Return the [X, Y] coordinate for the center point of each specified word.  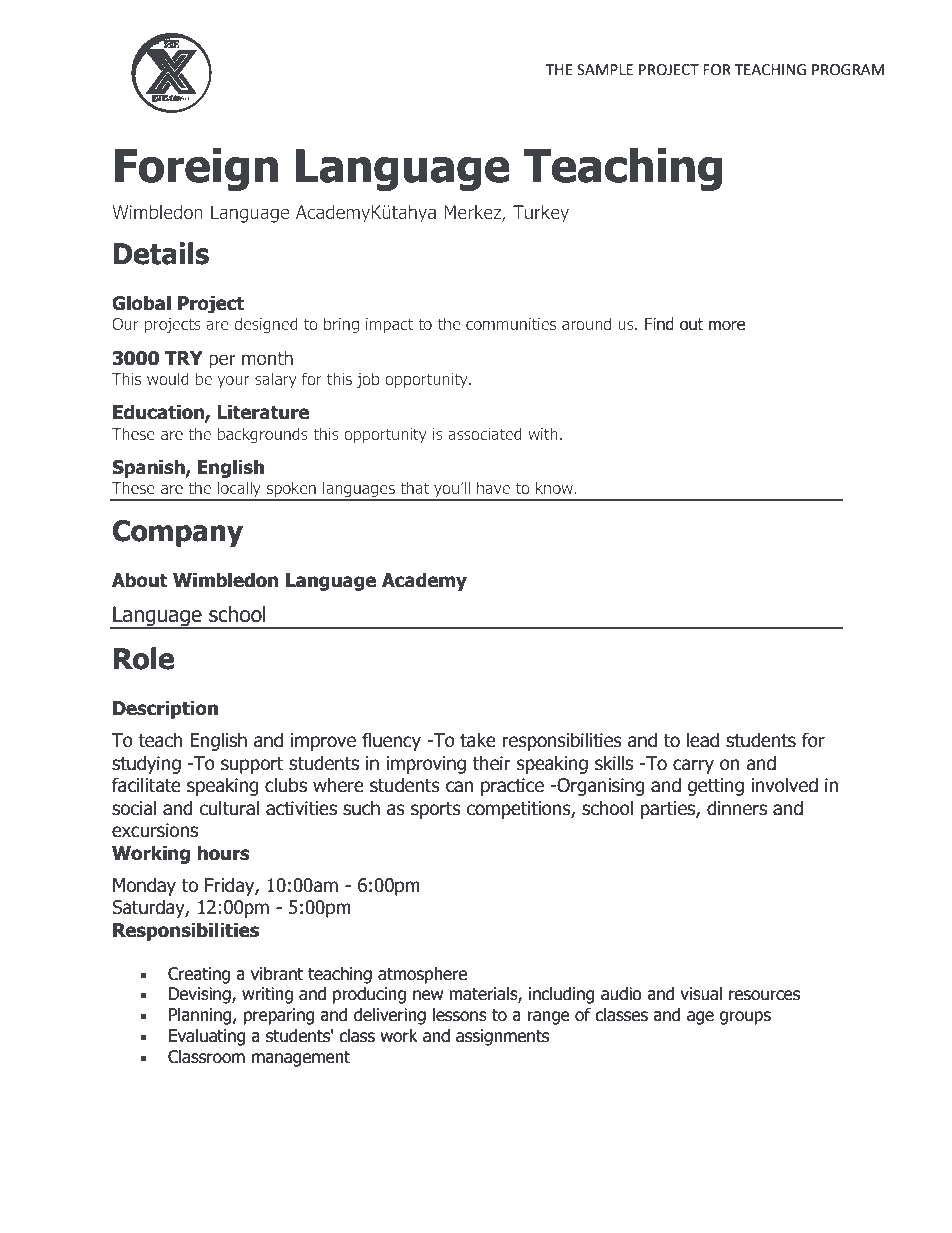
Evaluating [207, 1037]
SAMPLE [605, 70]
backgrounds [263, 435]
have [493, 487]
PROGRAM [848, 70]
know [556, 487]
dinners [737, 808]
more [727, 325]
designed [266, 325]
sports [436, 810]
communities [511, 324]
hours [223, 853]
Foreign [196, 169]
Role [144, 658]
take [478, 740]
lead [703, 740]
